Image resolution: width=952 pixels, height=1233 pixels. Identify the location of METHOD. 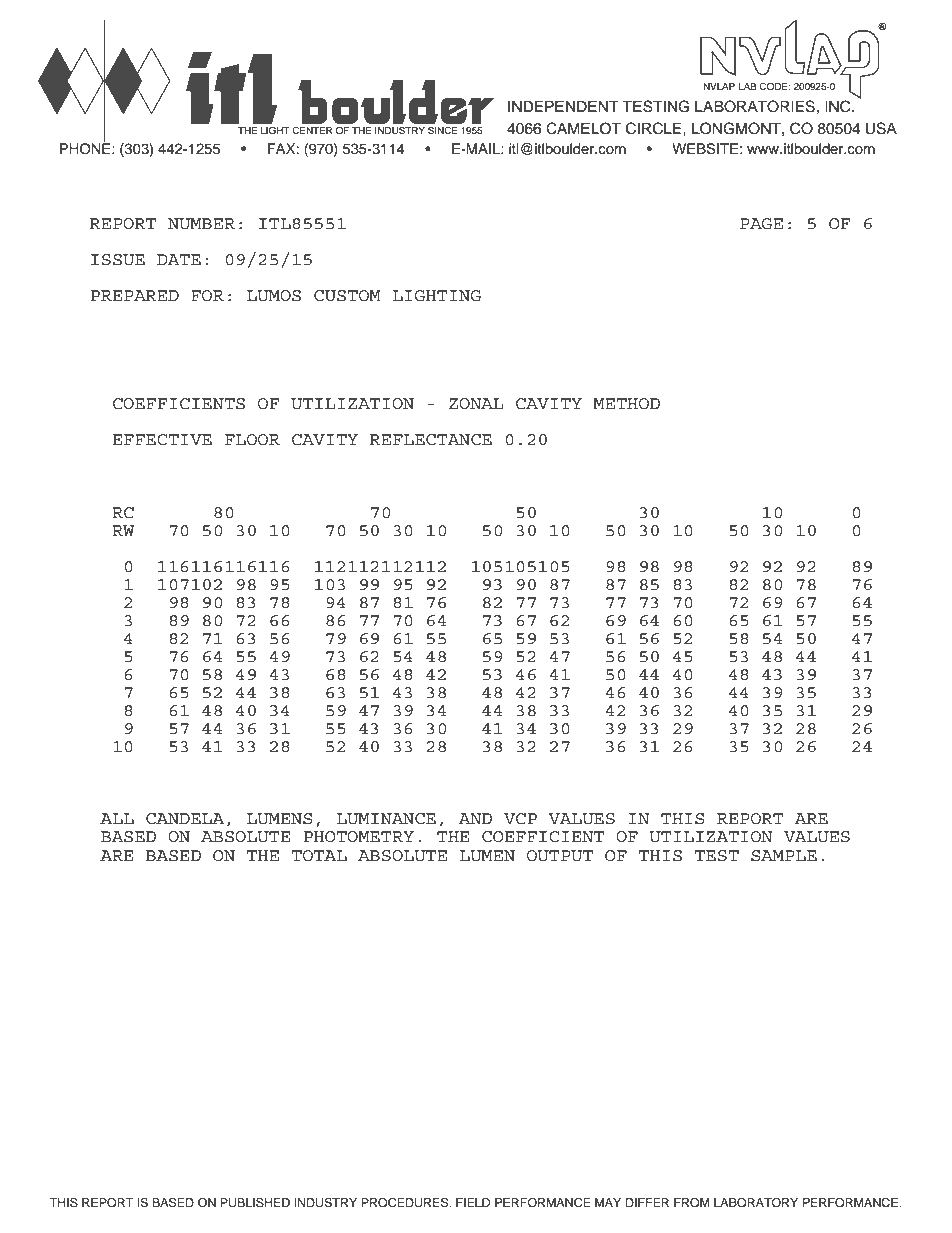
(626, 403).
